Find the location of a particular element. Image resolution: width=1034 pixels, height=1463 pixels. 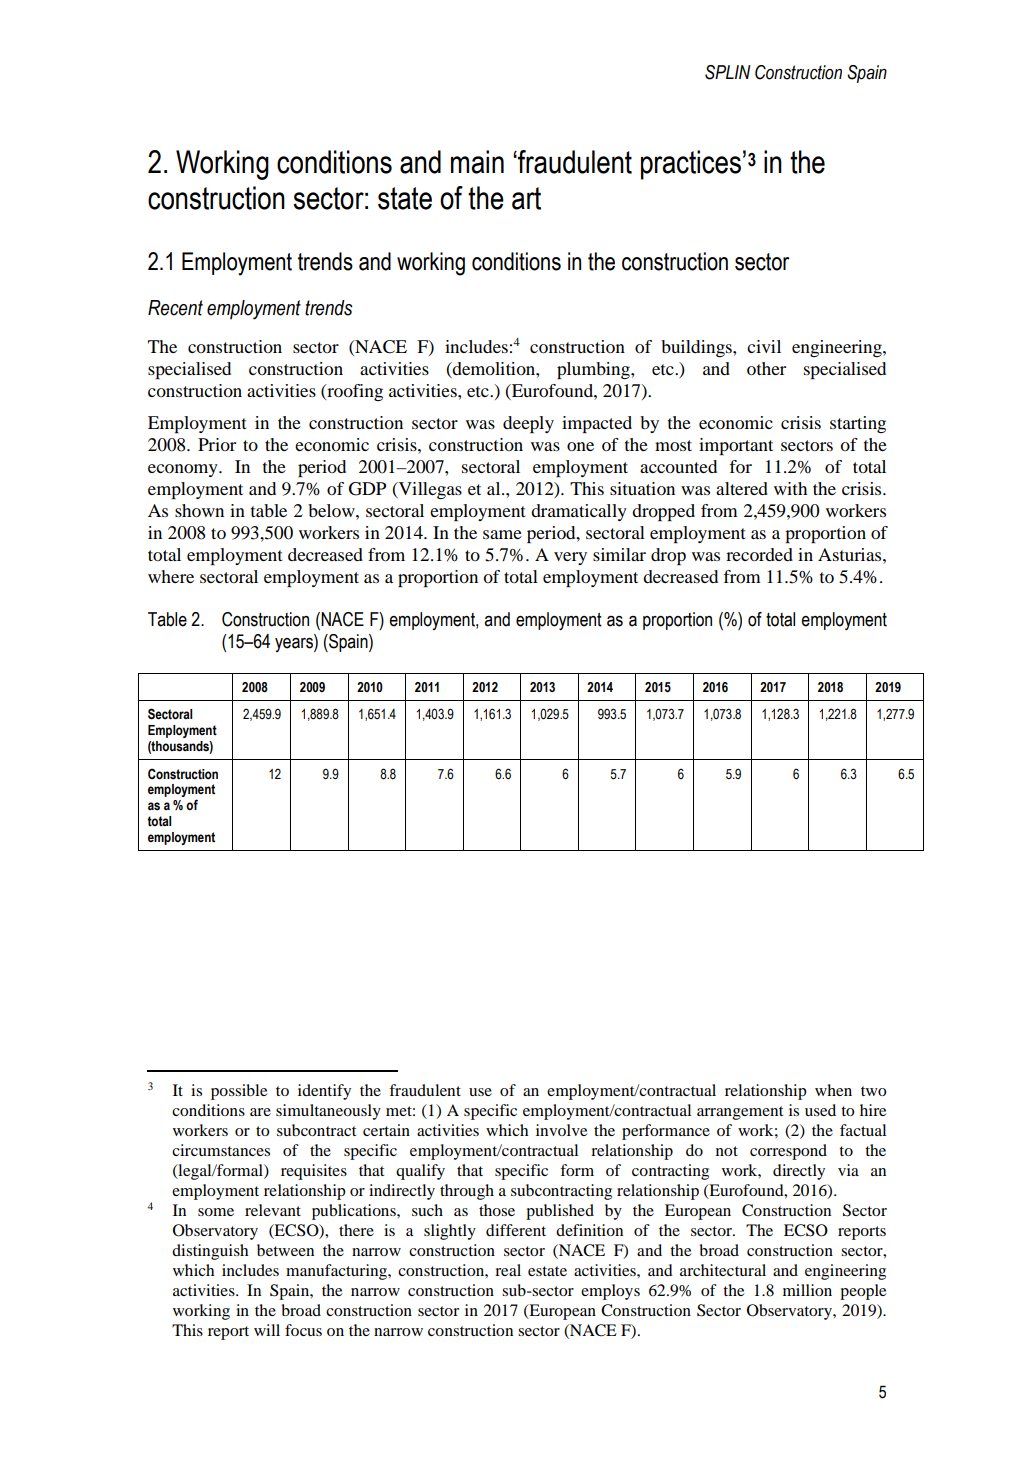

years is located at coordinates (295, 645).
